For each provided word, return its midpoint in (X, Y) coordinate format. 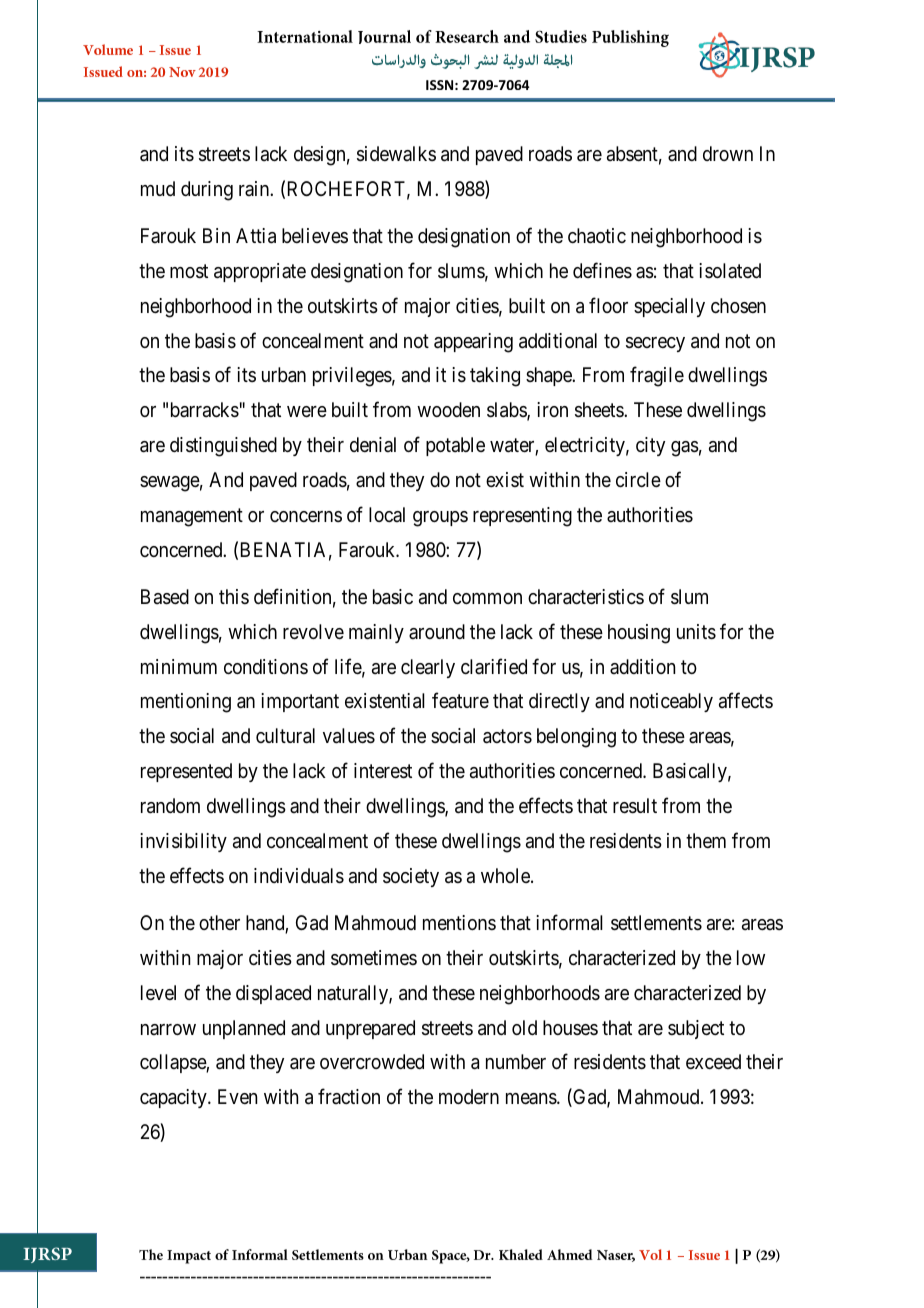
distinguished (223, 447)
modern (469, 1096)
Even (237, 1096)
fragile (657, 377)
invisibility (183, 842)
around (437, 631)
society (411, 877)
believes (315, 235)
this (234, 596)
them (706, 840)
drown (728, 153)
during (207, 191)
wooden (448, 409)
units (696, 632)
